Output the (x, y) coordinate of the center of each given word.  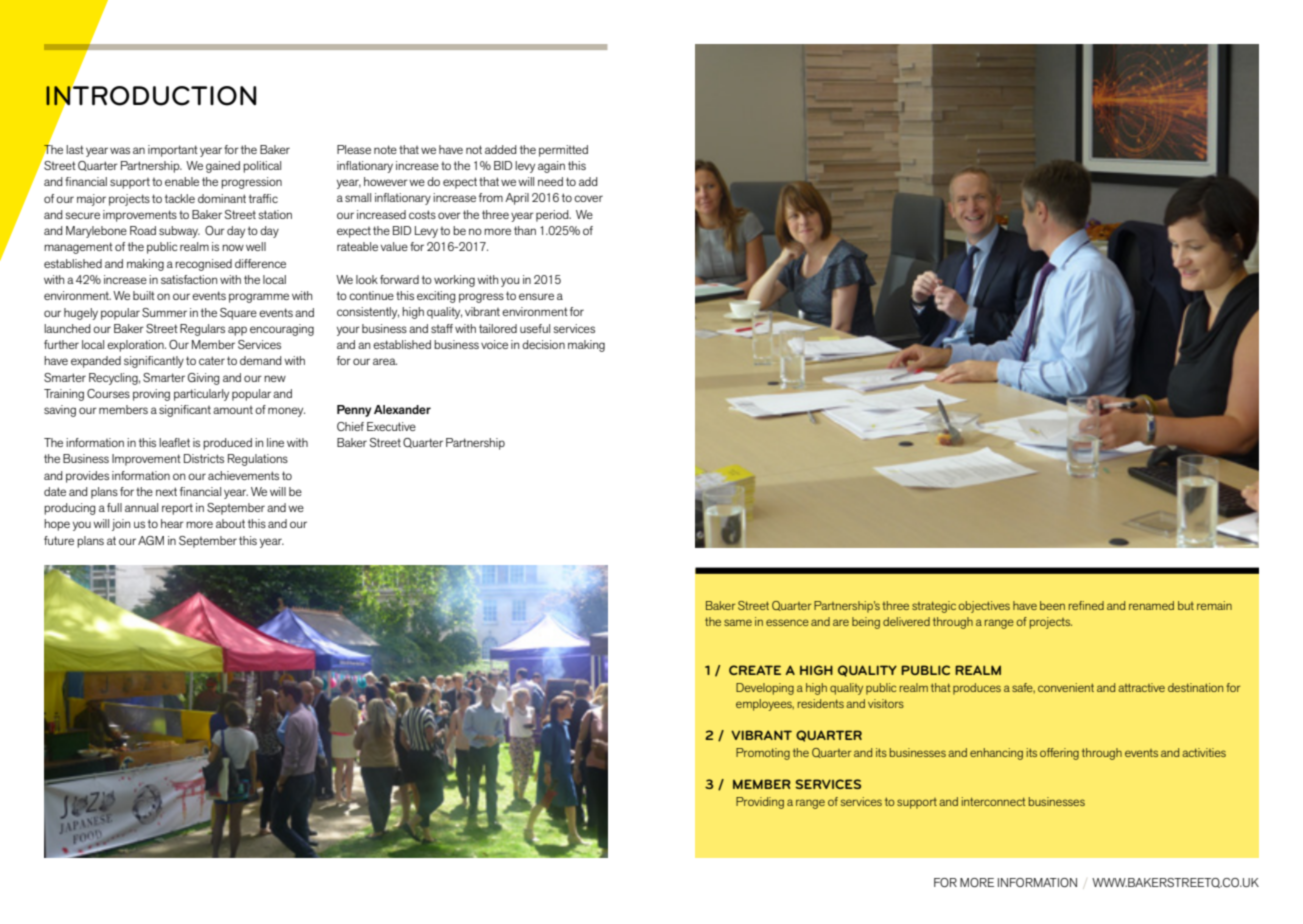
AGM (151, 540)
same (738, 622)
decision (543, 344)
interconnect (994, 801)
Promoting (763, 754)
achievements (243, 475)
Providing (760, 803)
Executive (391, 426)
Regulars (202, 330)
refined (1086, 605)
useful (535, 328)
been (1052, 605)
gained (223, 167)
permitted (563, 151)
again (551, 167)
